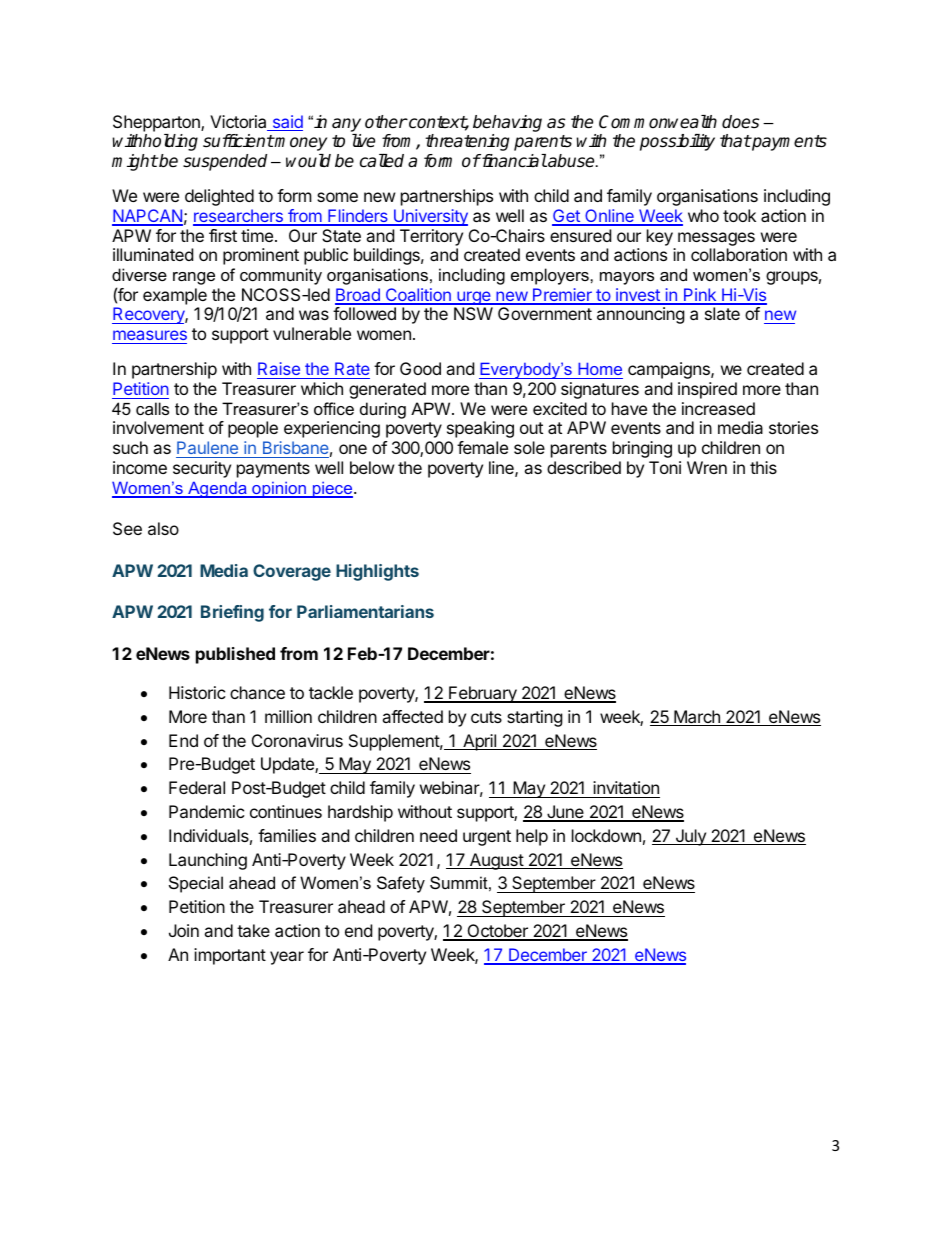 The height and width of the image is (1233, 952). I want to click on also, so click(163, 528).
